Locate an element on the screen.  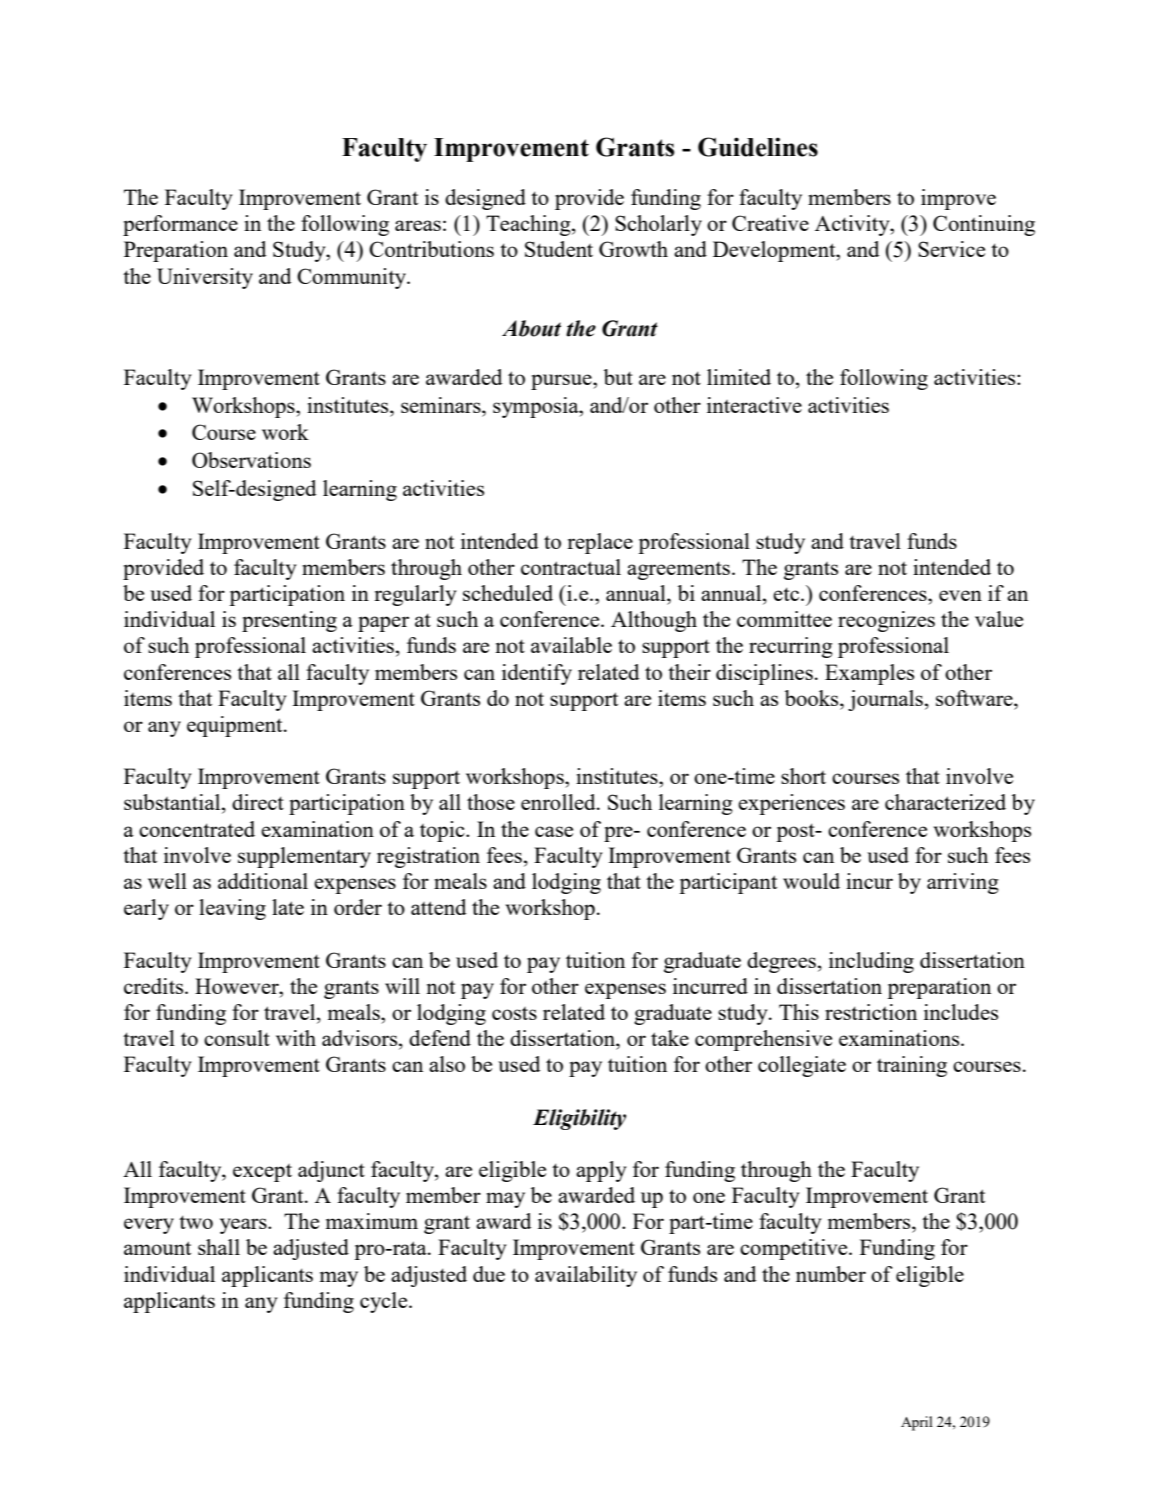
even is located at coordinates (960, 595).
